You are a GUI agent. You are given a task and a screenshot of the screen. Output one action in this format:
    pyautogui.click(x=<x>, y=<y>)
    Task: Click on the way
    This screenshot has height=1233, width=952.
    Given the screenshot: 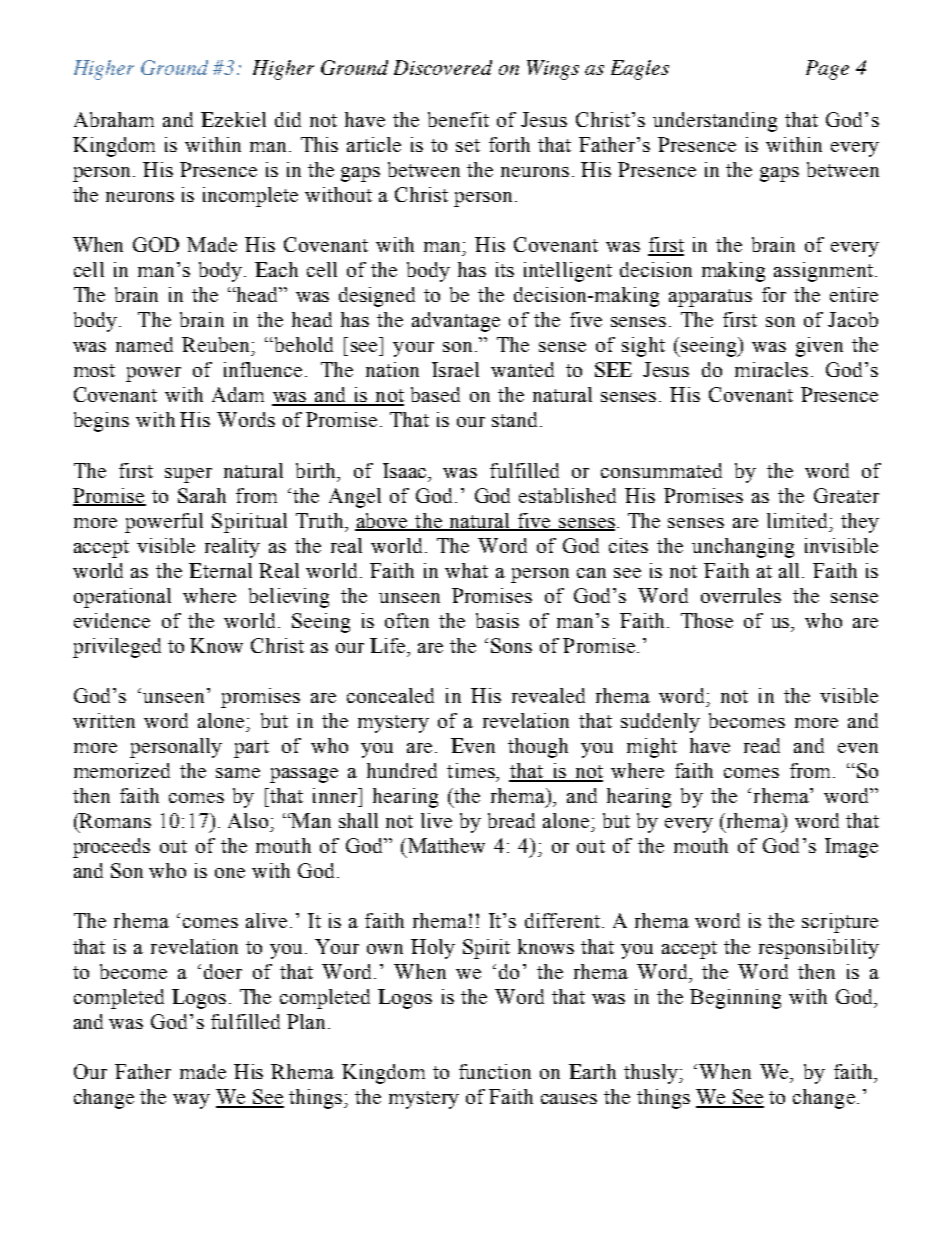 What is the action you would take?
    pyautogui.click(x=191, y=1101)
